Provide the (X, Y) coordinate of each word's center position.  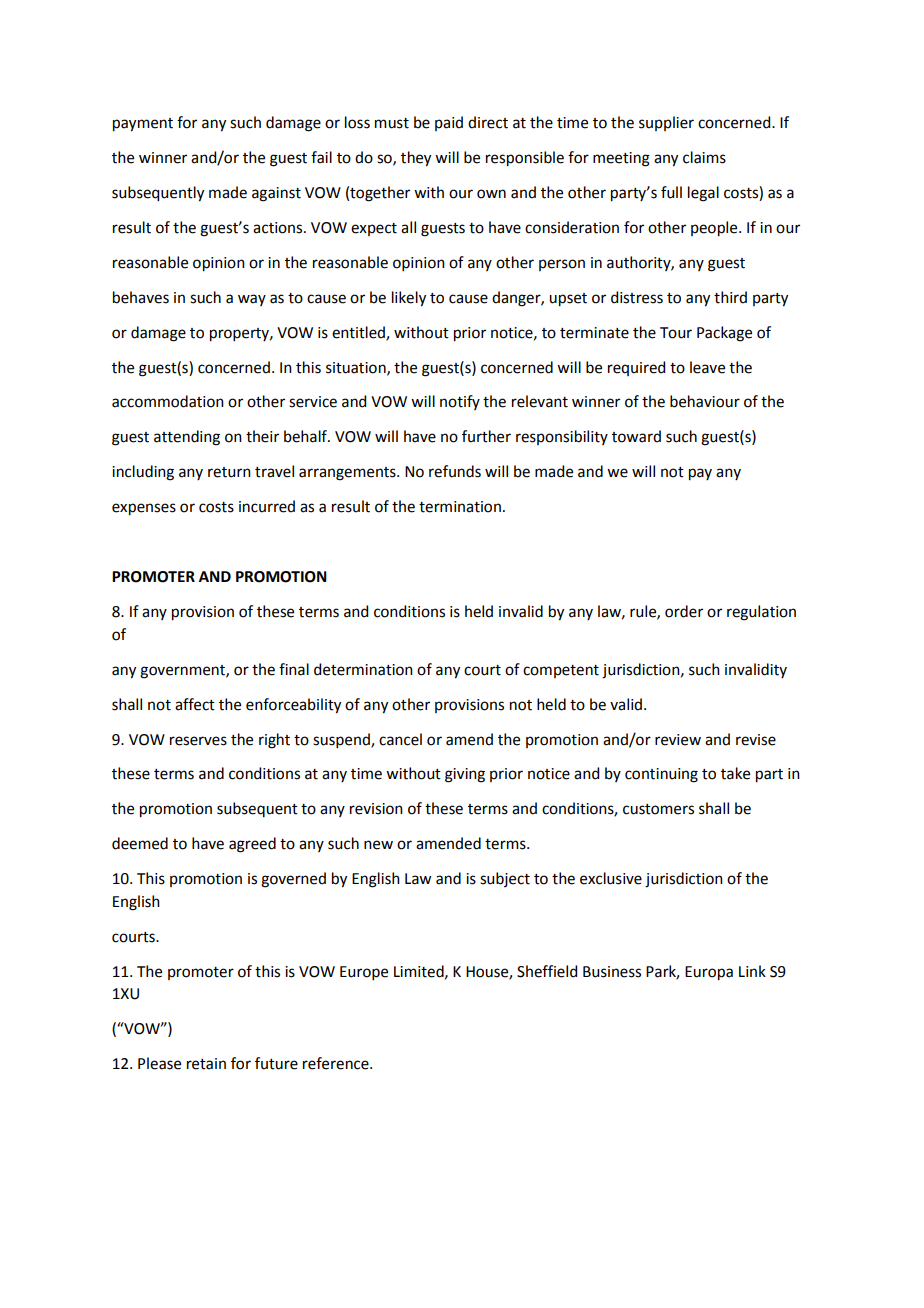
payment (143, 125)
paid (449, 123)
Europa (709, 973)
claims (704, 157)
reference (337, 1063)
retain (206, 1064)
